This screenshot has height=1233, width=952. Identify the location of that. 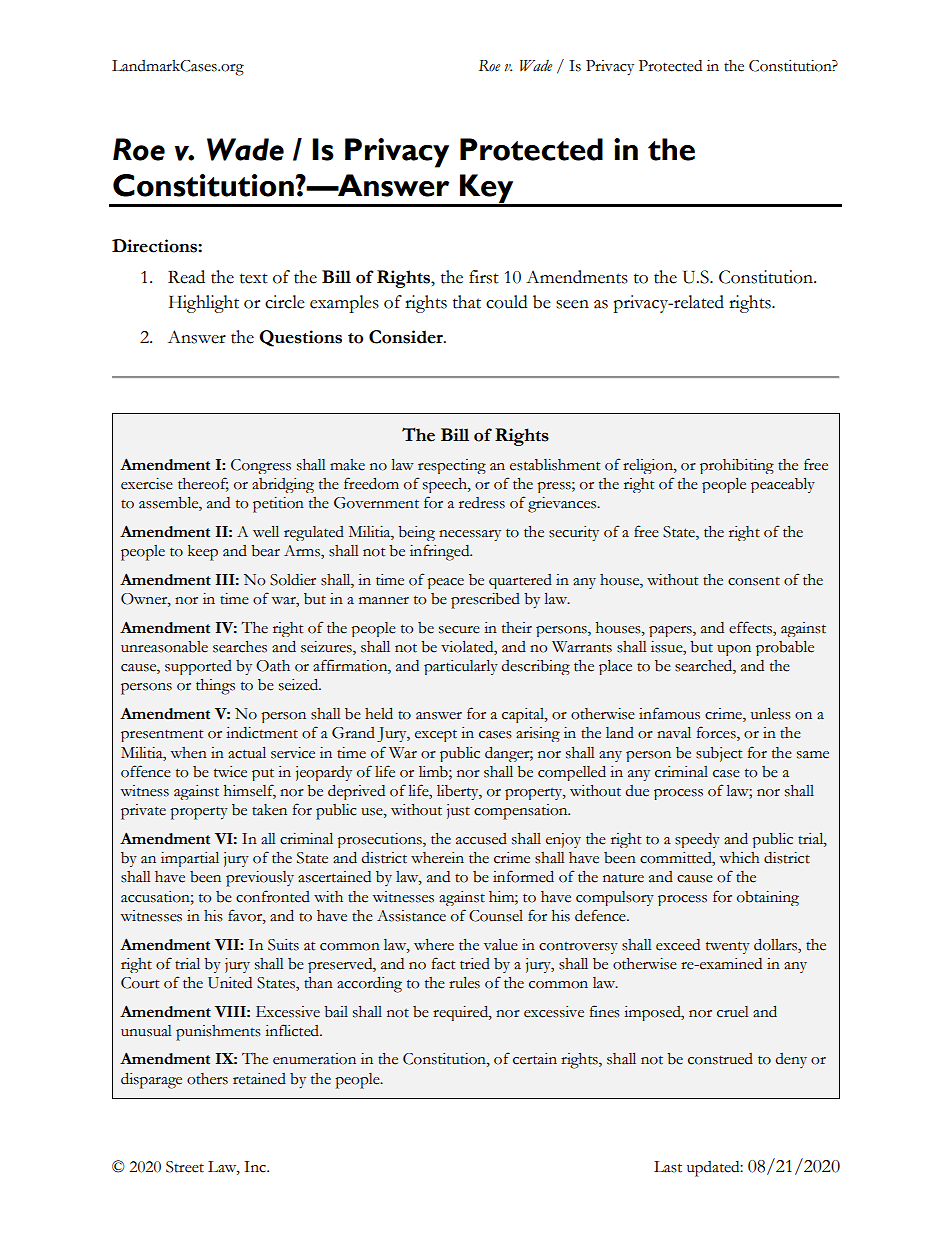
(467, 302).
